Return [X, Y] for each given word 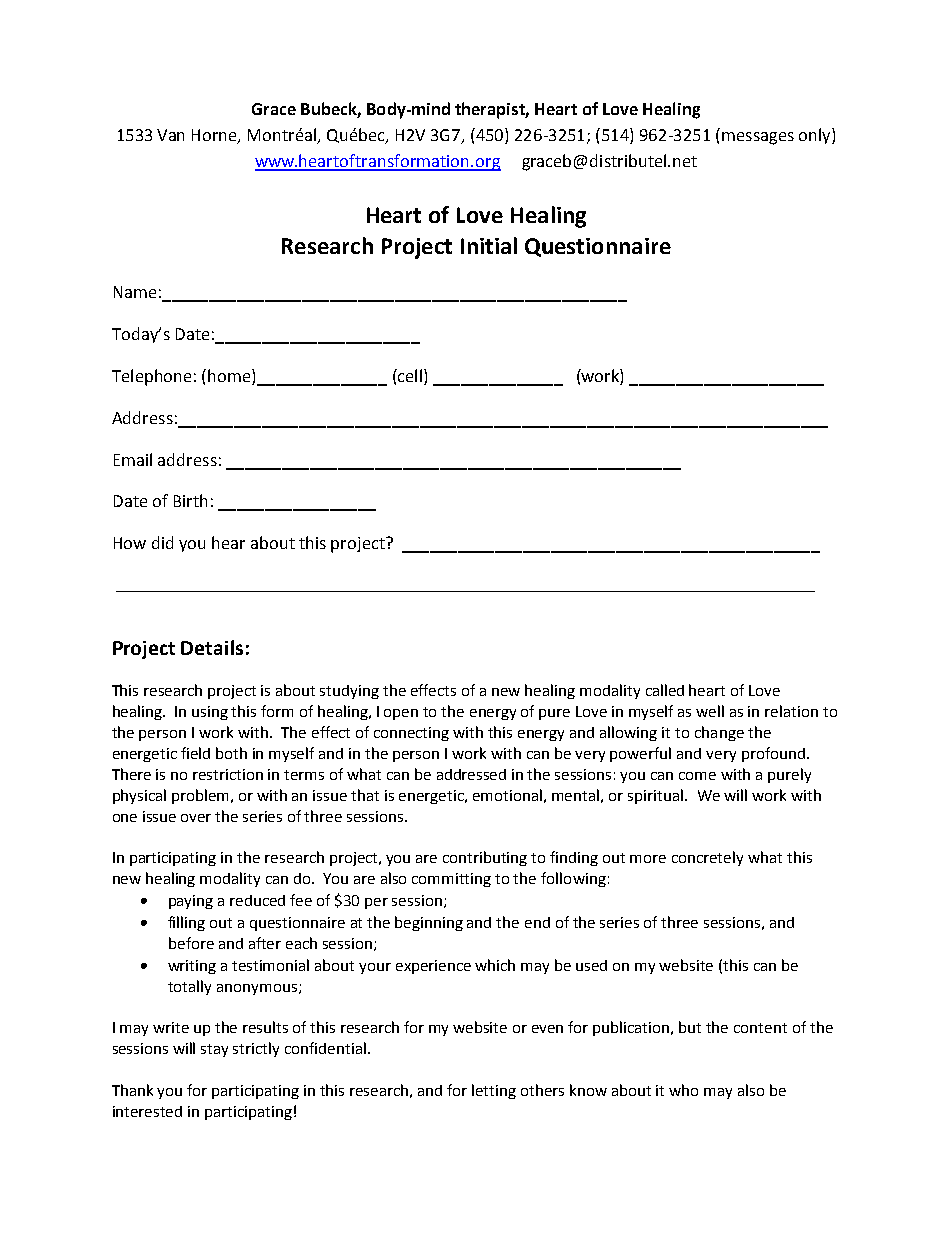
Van [170, 135]
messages [758, 138]
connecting [411, 734]
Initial [489, 245]
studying [349, 692]
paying [191, 902]
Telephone [151, 377]
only [816, 136]
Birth [190, 500]
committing [451, 880]
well [710, 711]
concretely [707, 858]
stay [214, 1050]
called [665, 690]
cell [409, 375]
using [210, 713]
